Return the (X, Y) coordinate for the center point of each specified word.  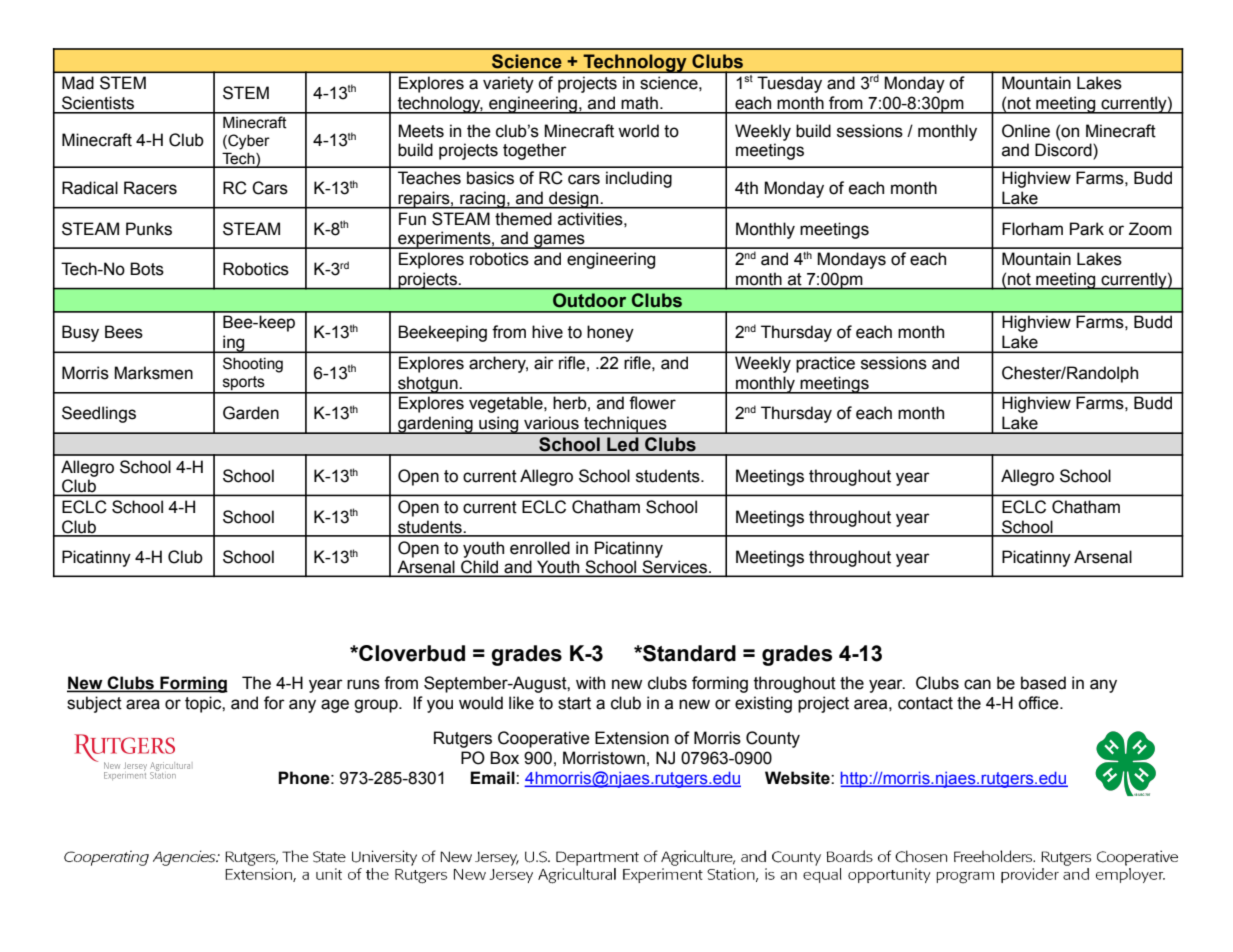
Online (1026, 131)
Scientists (98, 103)
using (499, 425)
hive (547, 332)
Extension (632, 738)
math (639, 103)
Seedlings (99, 414)
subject (94, 704)
